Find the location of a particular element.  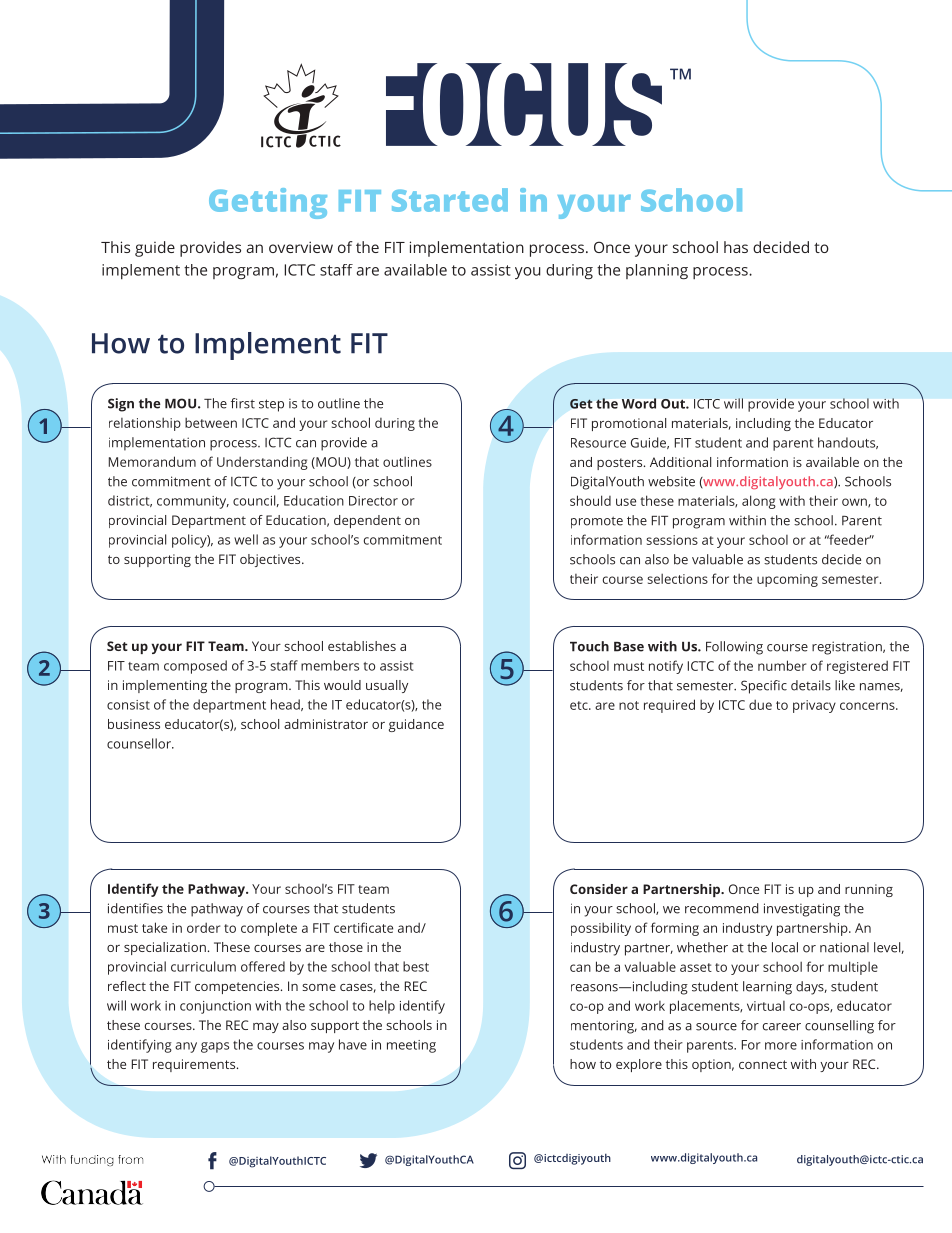

Touch is located at coordinates (589, 646).
